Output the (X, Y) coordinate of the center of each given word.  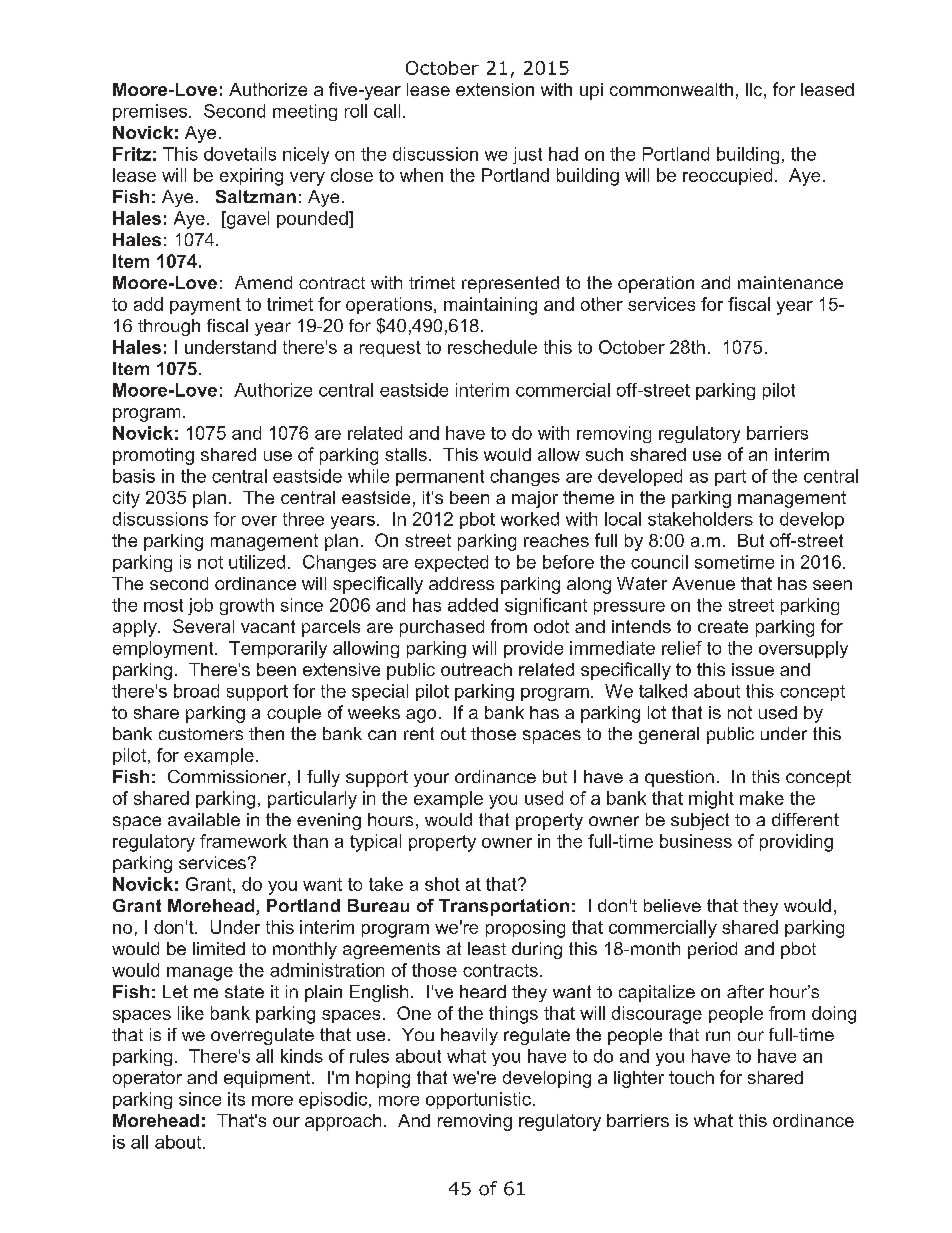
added (473, 605)
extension (495, 89)
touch (691, 1077)
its (236, 1099)
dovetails (240, 154)
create (723, 626)
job (200, 606)
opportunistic (478, 1100)
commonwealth (671, 89)
